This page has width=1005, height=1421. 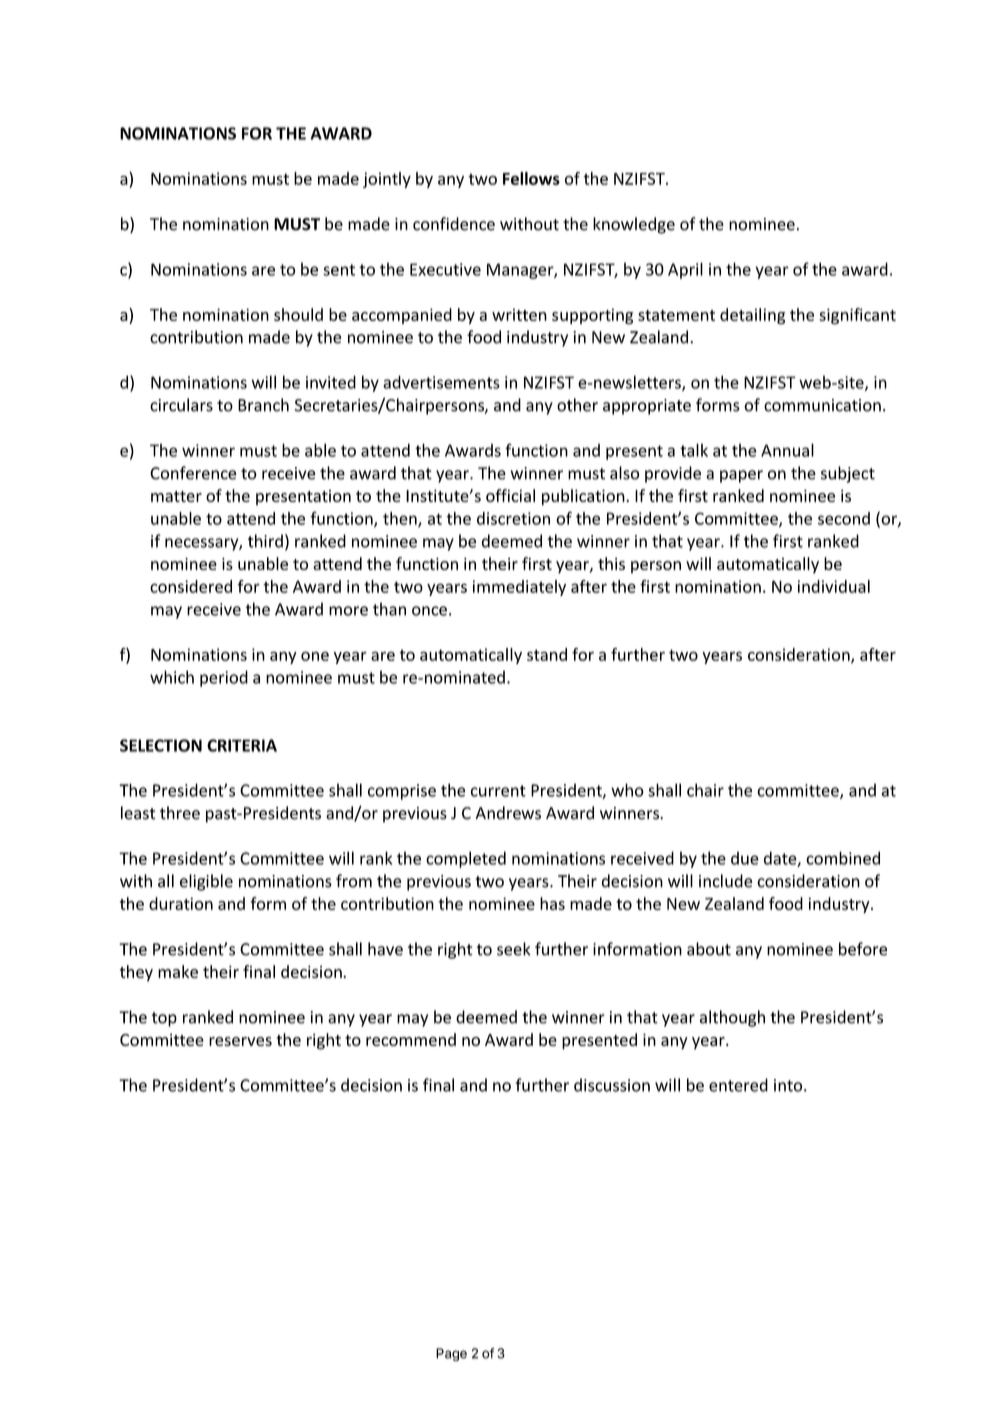 What do you see at coordinates (498, 791) in the page?
I see `current` at bounding box center [498, 791].
